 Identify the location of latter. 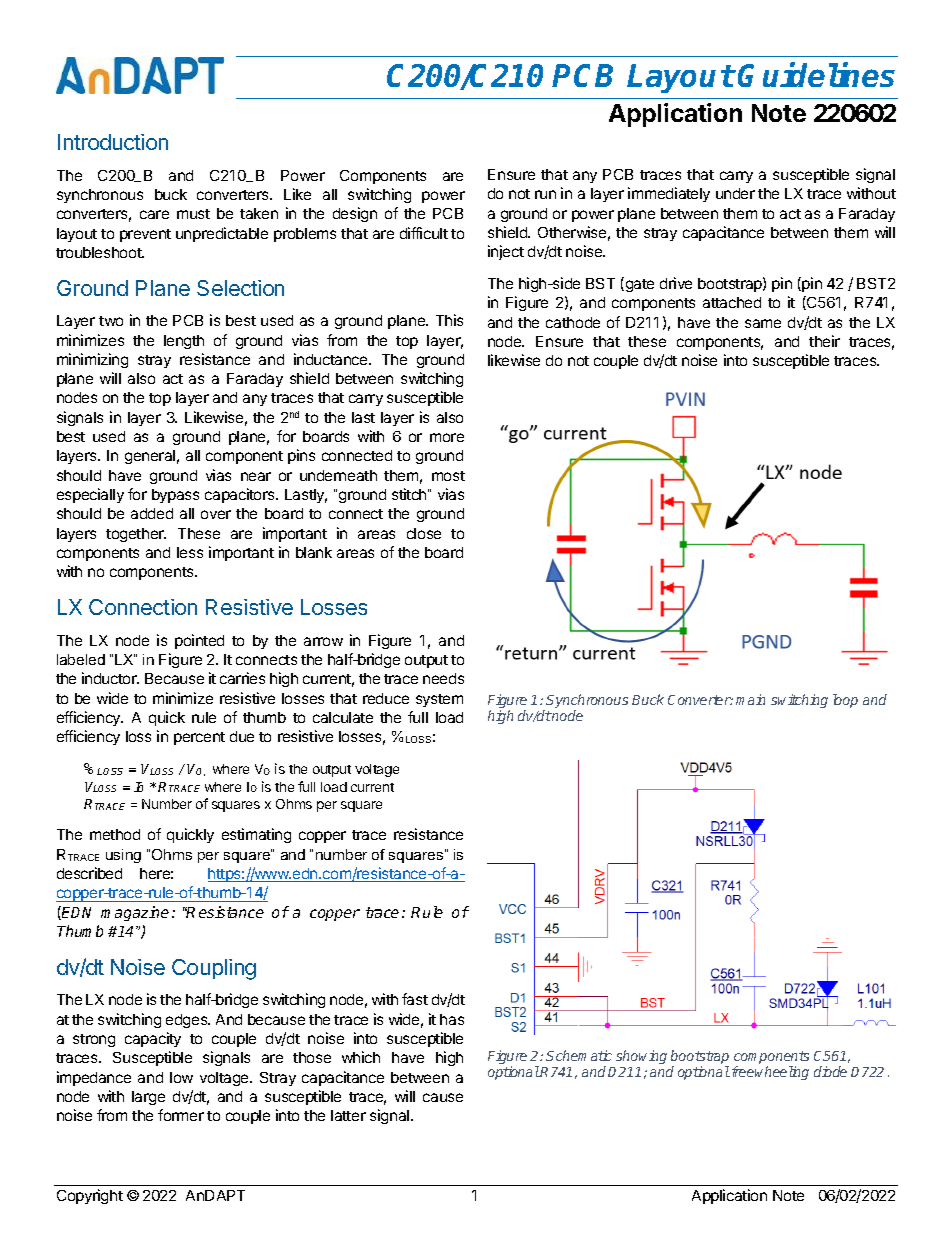
(348, 1115).
